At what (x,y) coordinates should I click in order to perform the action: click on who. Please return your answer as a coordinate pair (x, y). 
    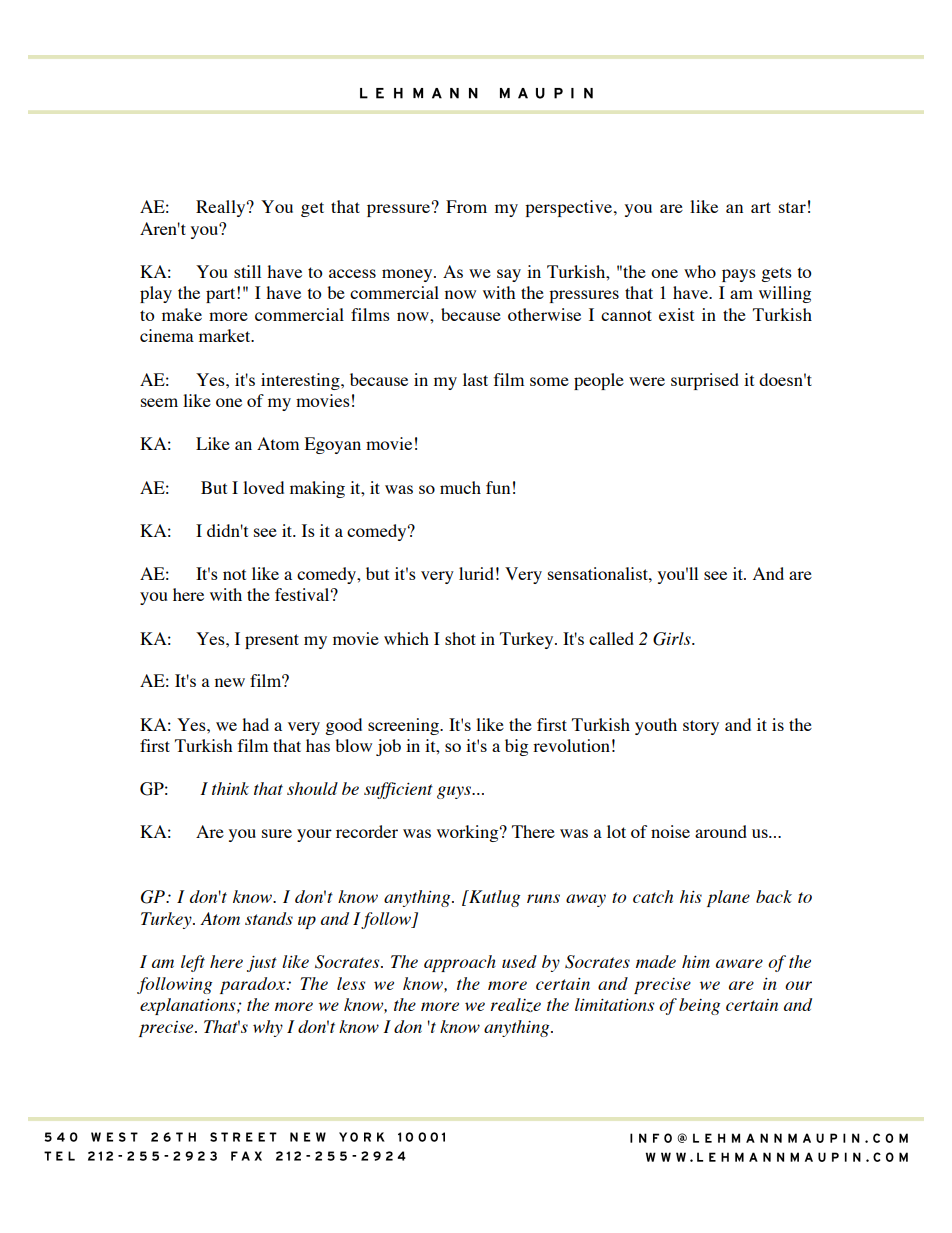
    Looking at the image, I should click on (700, 271).
